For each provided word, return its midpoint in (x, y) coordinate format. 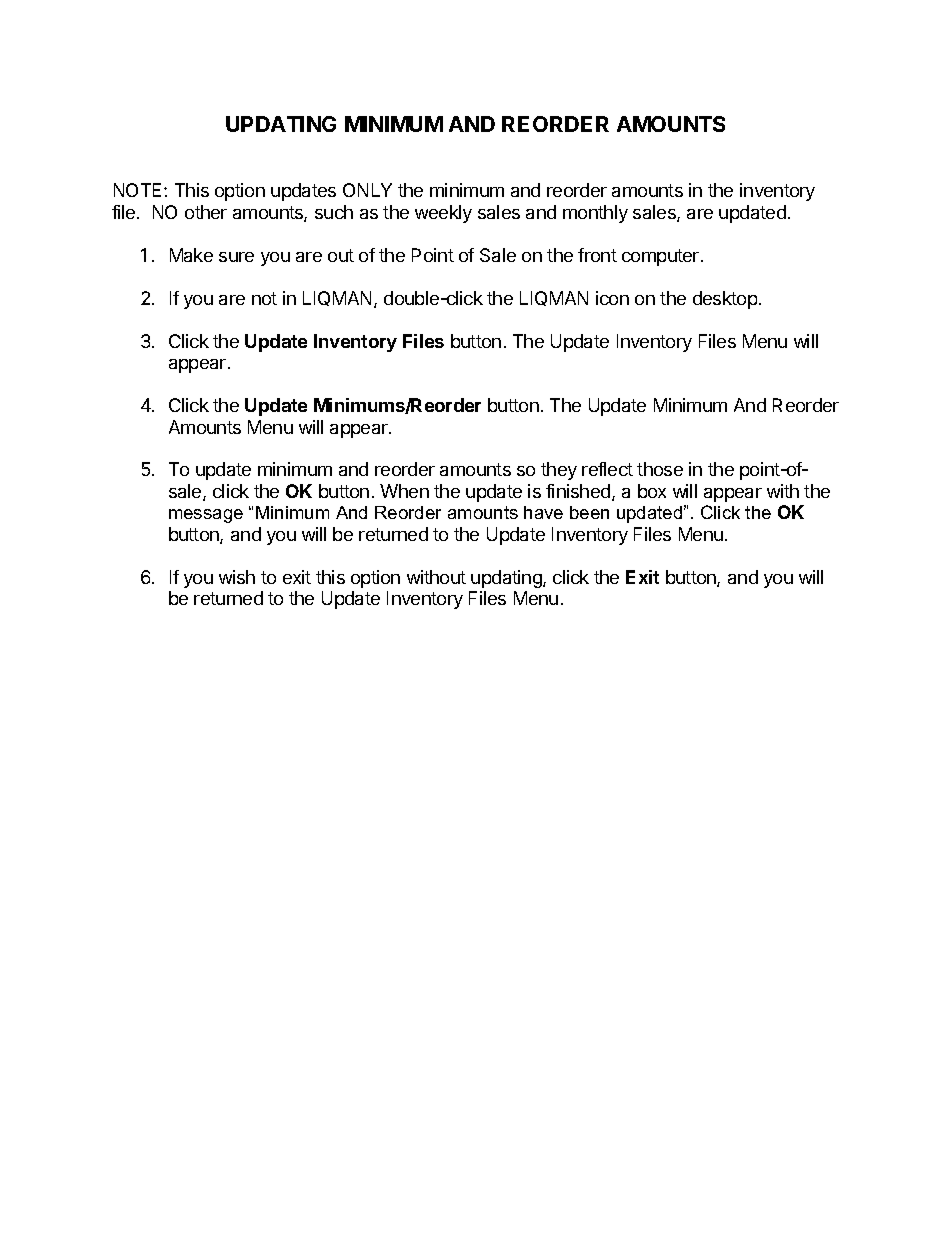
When (404, 491)
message (206, 516)
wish (237, 577)
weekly (443, 214)
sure (236, 257)
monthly (595, 214)
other (206, 212)
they (559, 471)
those (660, 469)
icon (612, 298)
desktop (725, 300)
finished (578, 491)
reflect (607, 469)
